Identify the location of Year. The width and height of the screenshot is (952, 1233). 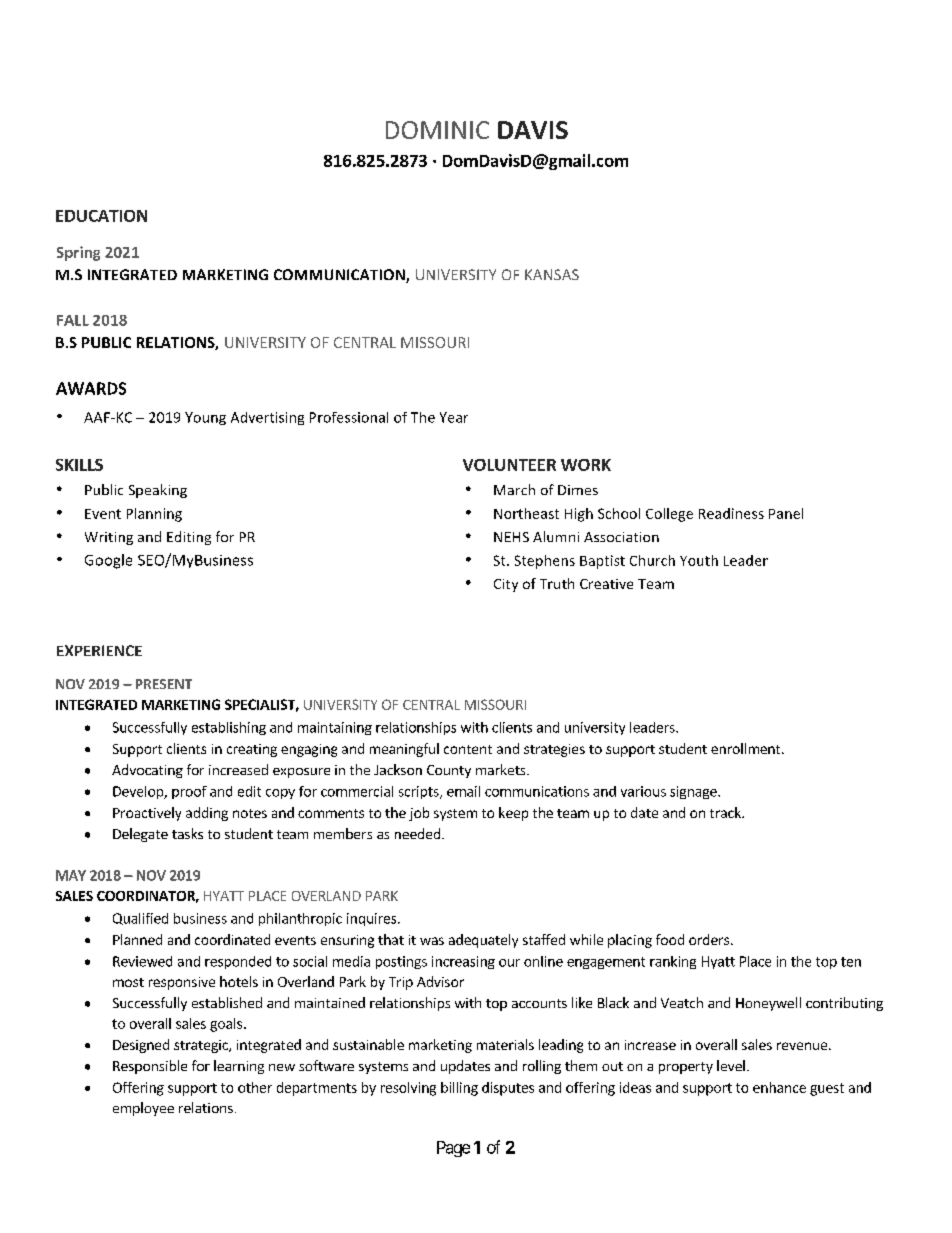
(454, 417).
